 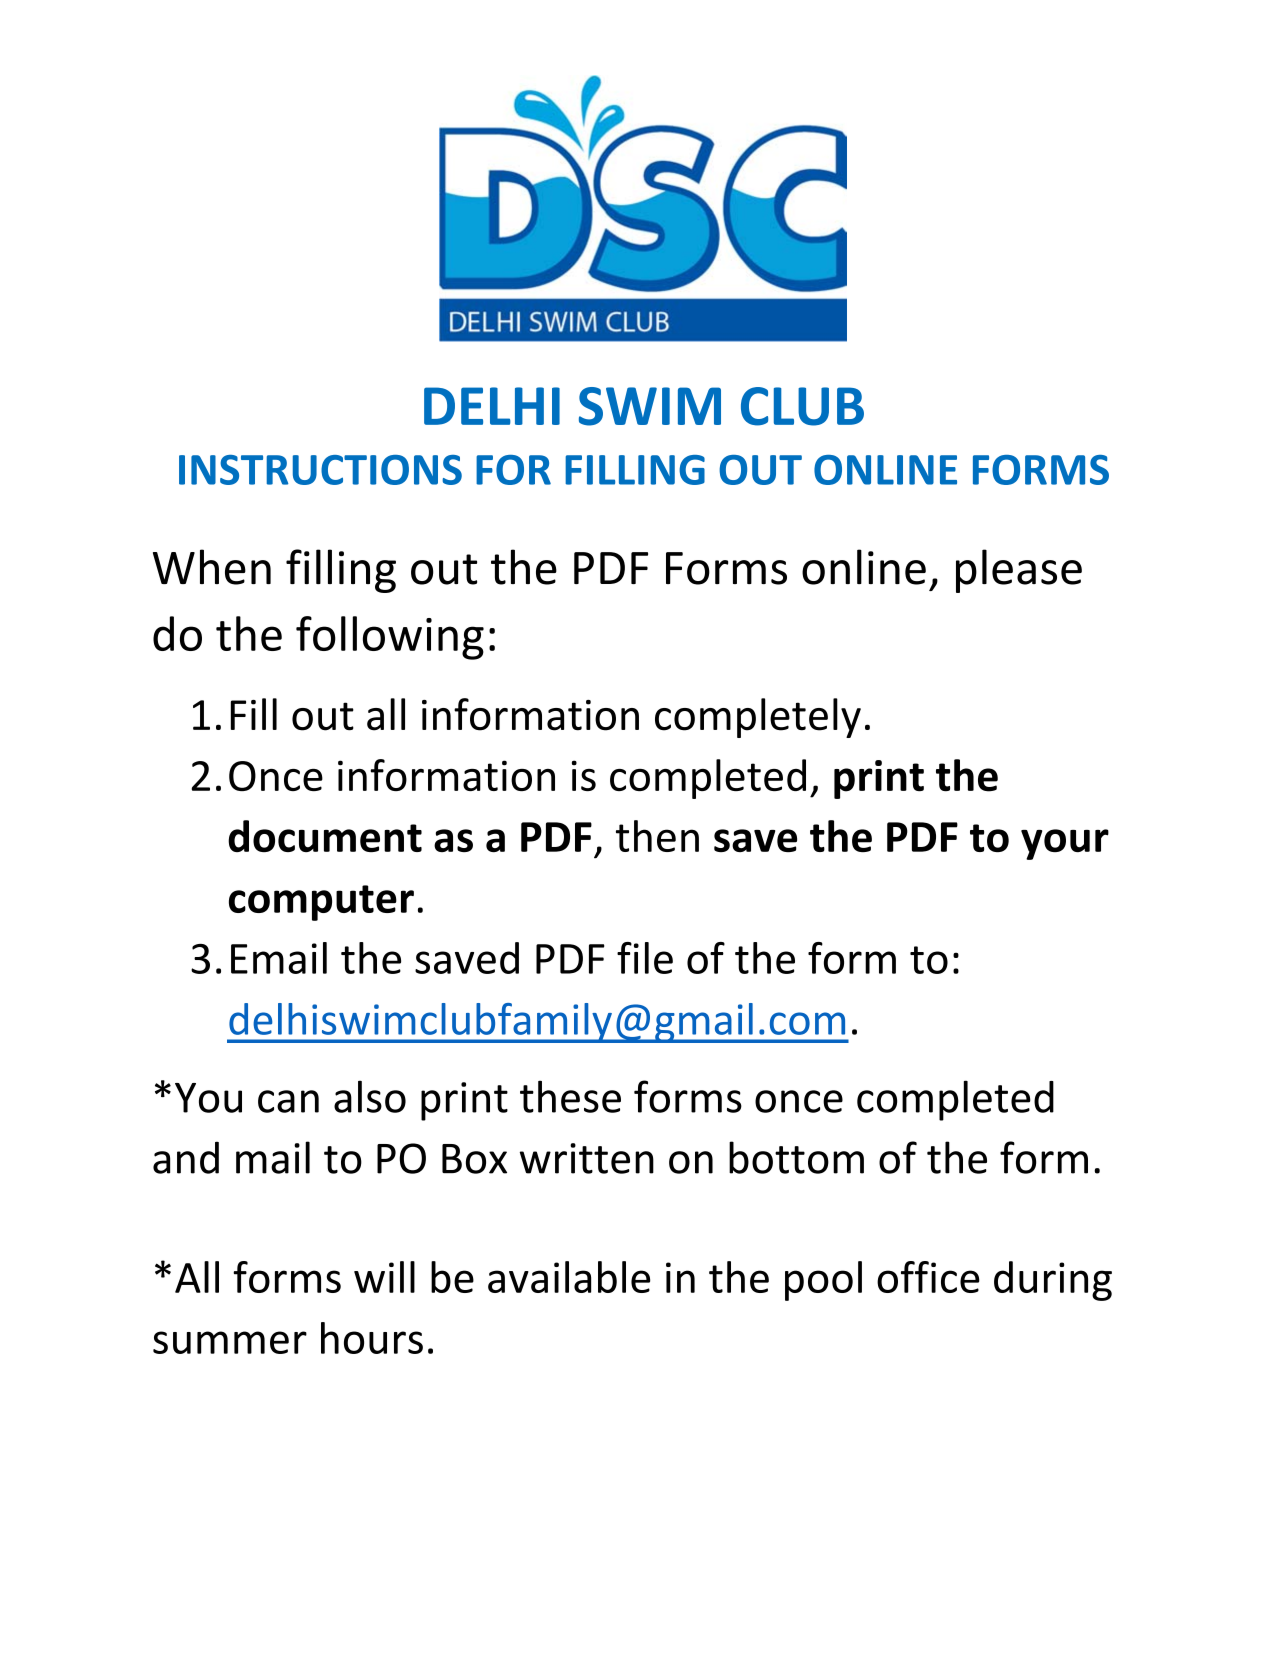 What do you see at coordinates (230, 1342) in the document?
I see `summer` at bounding box center [230, 1342].
